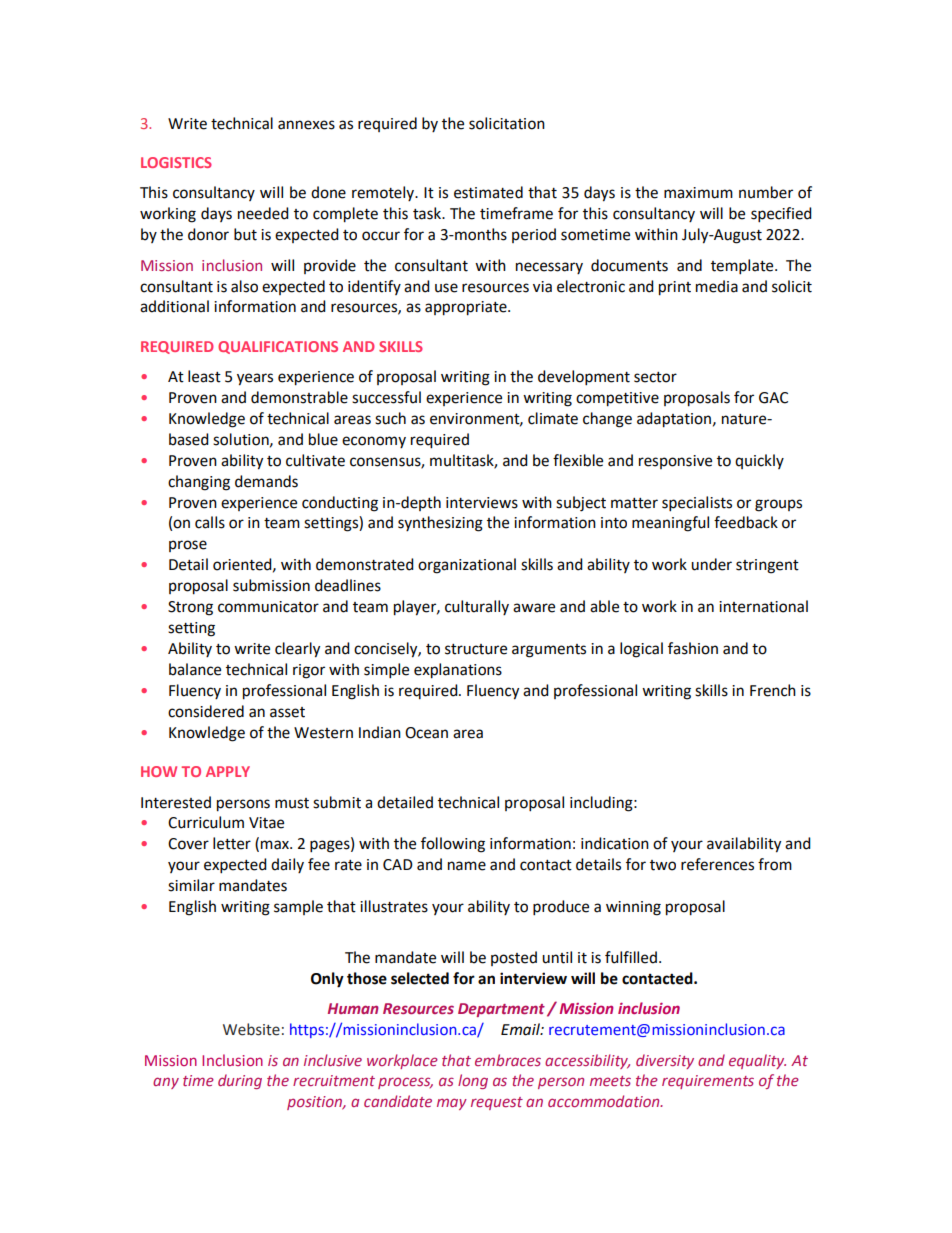  Describe the element at coordinates (255, 379) in the page. I see `years` at that location.
